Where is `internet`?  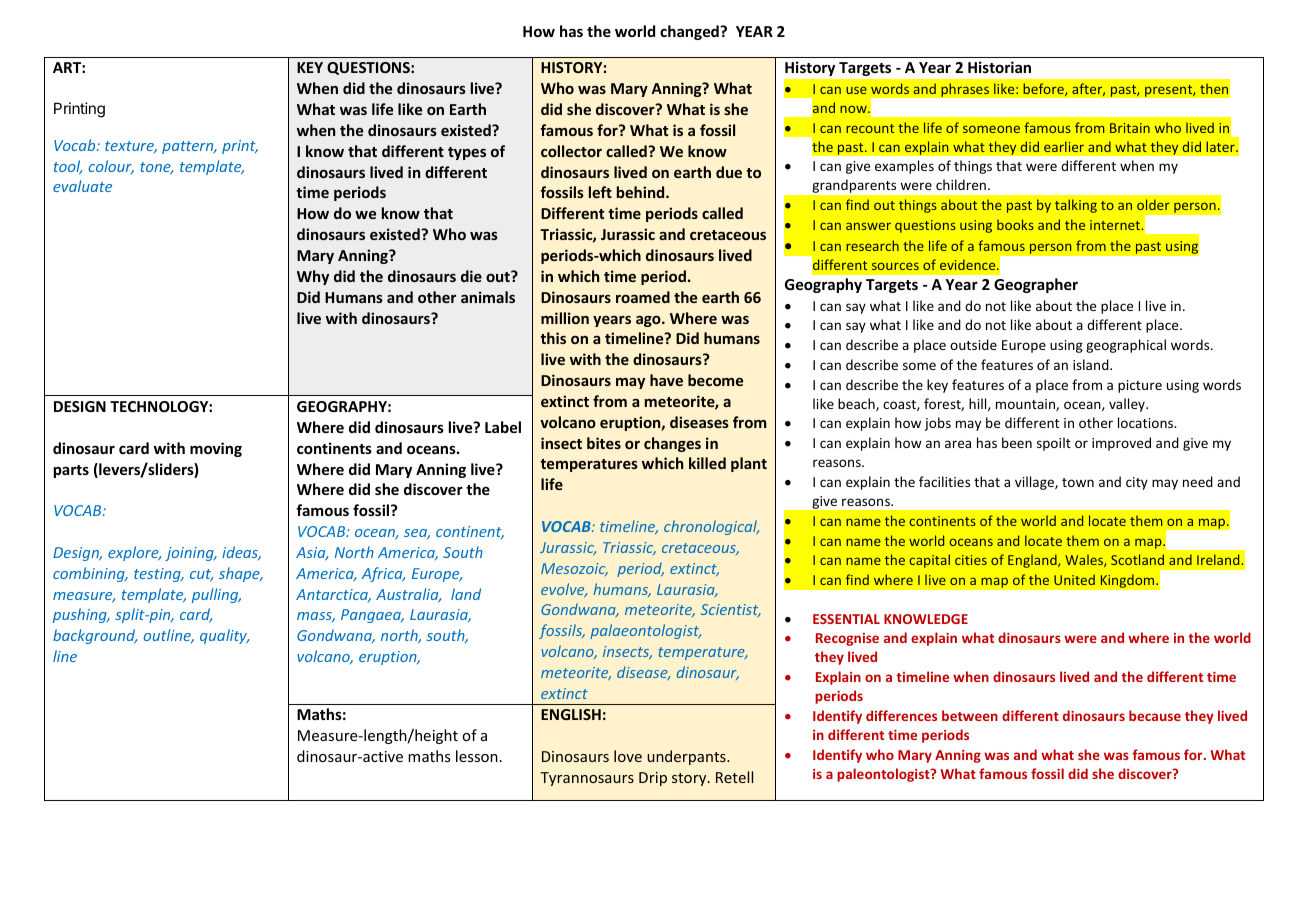 internet is located at coordinates (1116, 225).
